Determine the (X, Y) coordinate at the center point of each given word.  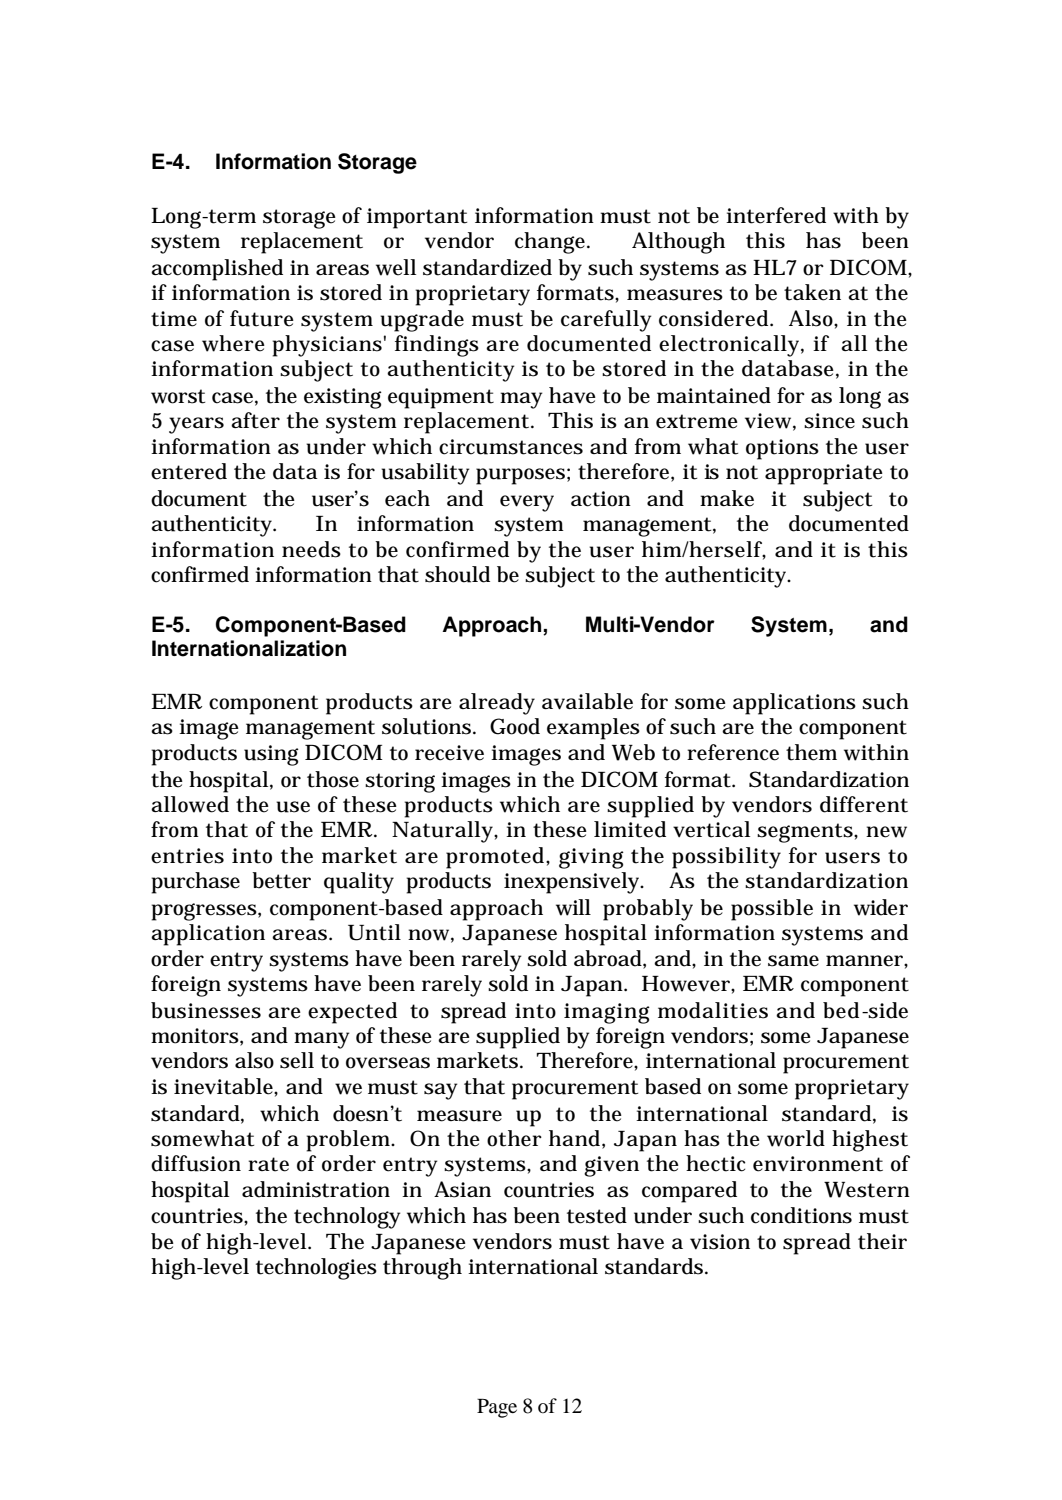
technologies (316, 1269)
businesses (206, 1010)
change (552, 243)
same (793, 961)
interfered (776, 215)
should (457, 574)
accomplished (217, 270)
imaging (607, 1013)
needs (311, 549)
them (811, 752)
